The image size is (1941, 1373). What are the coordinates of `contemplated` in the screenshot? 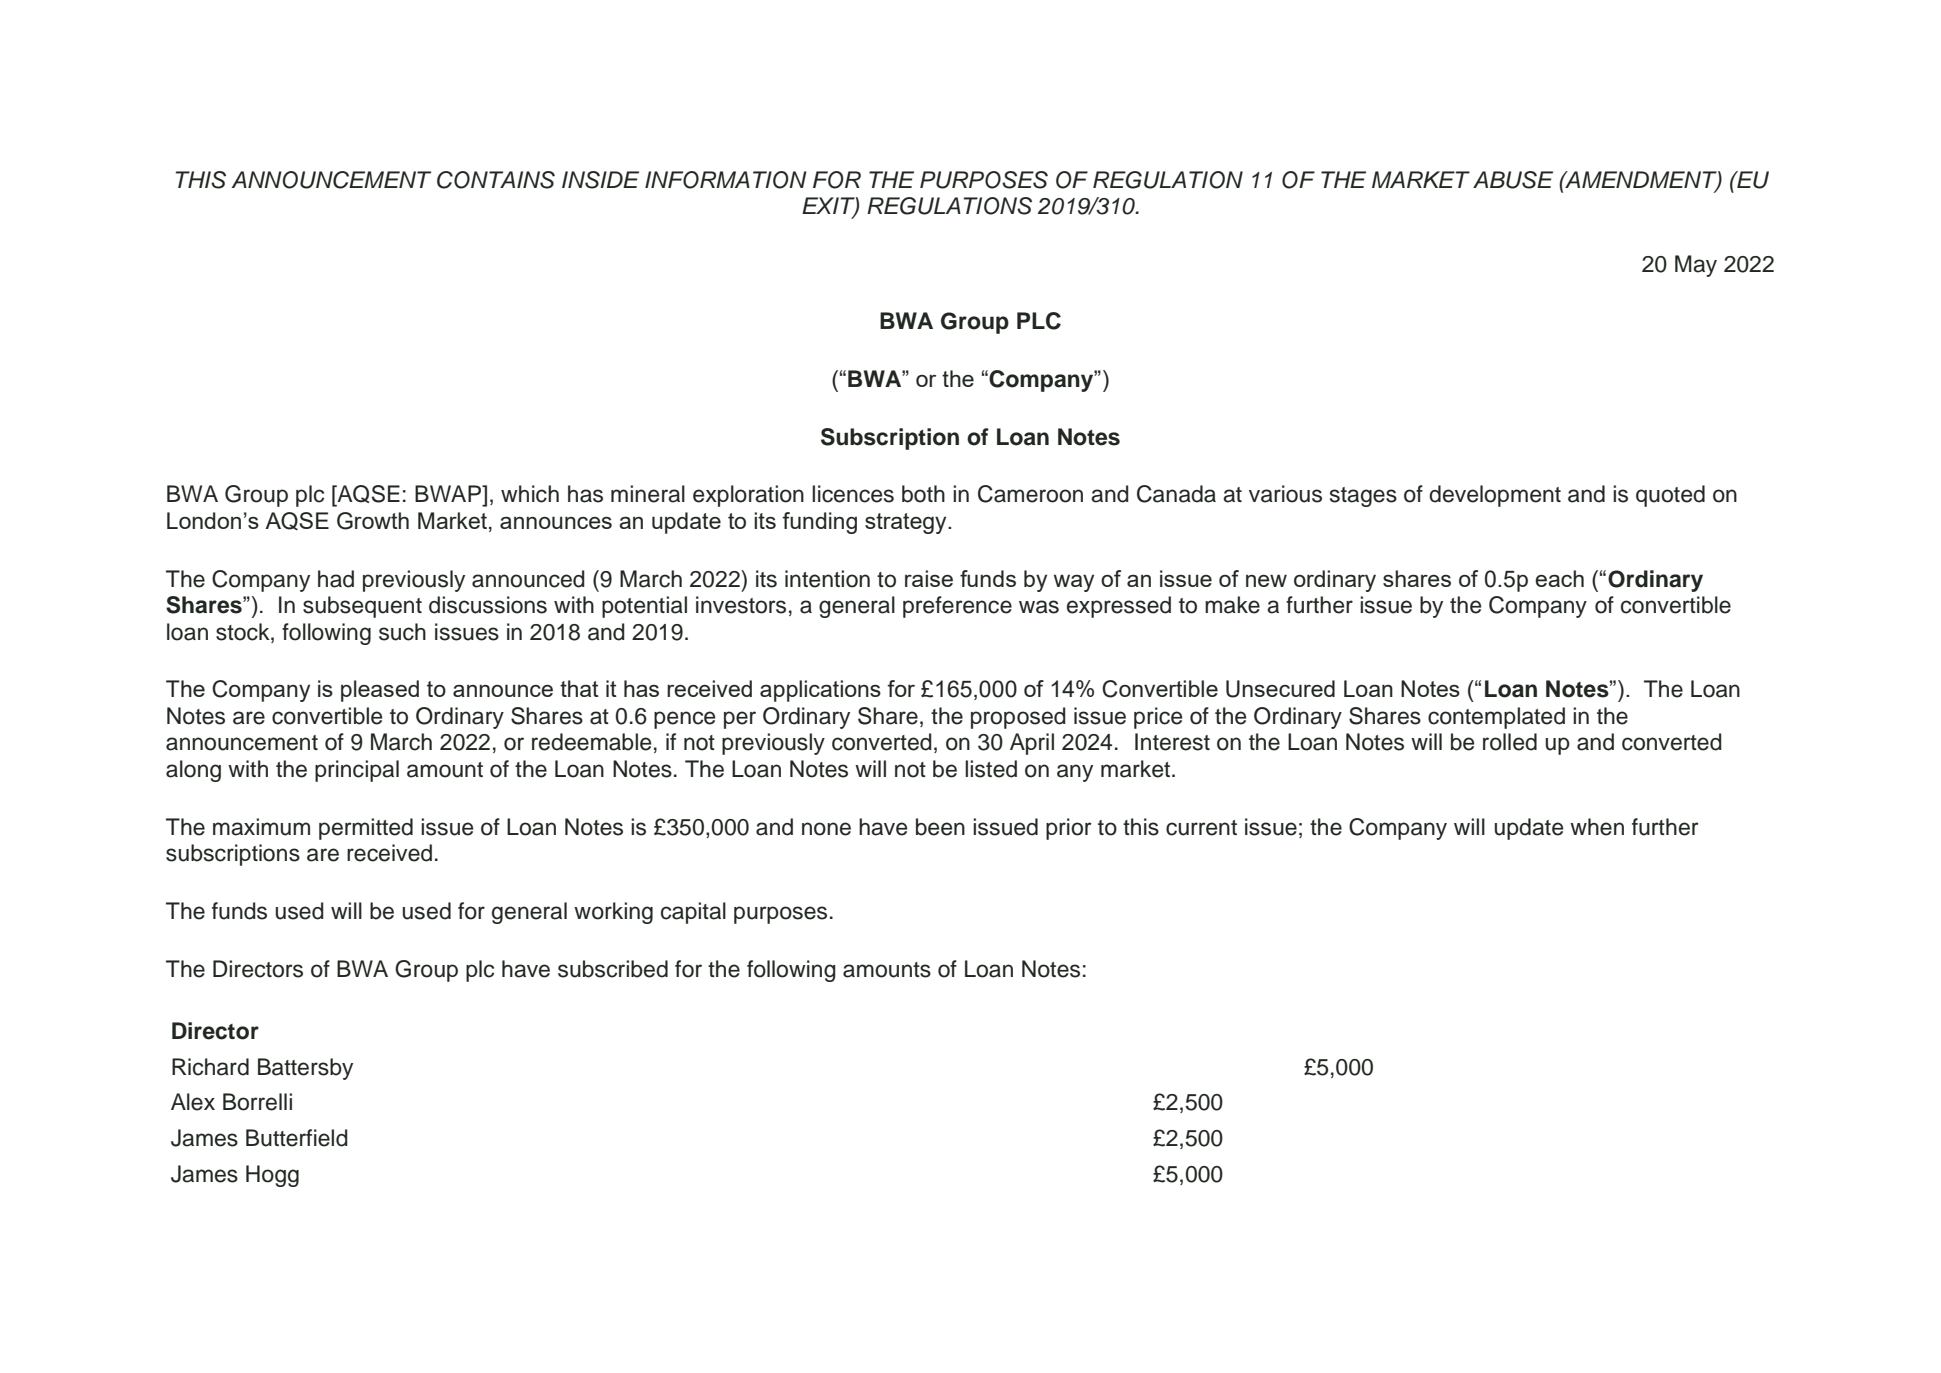 It's located at (1496, 718).
